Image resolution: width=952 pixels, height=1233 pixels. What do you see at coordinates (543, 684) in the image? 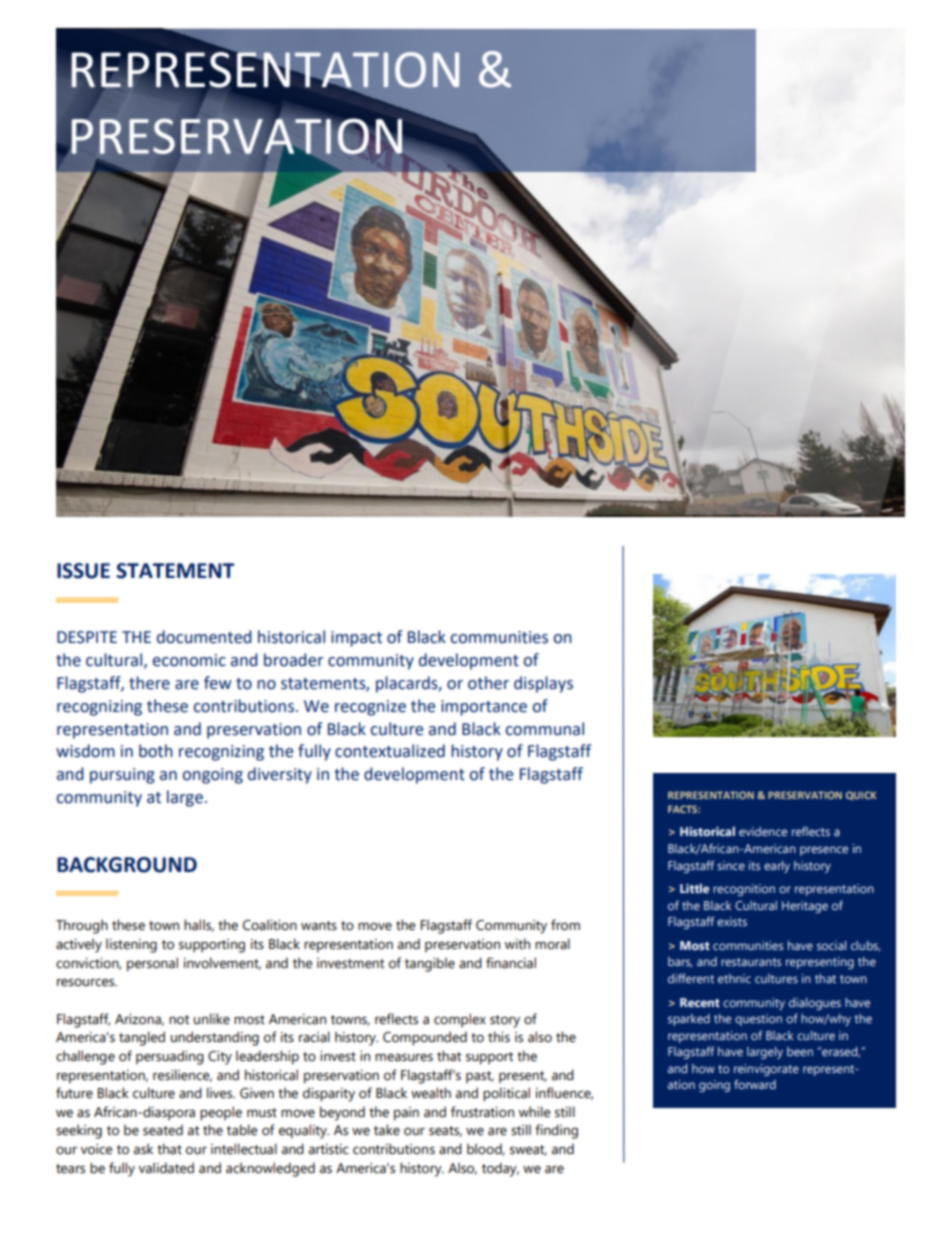
I see `displays` at bounding box center [543, 684].
